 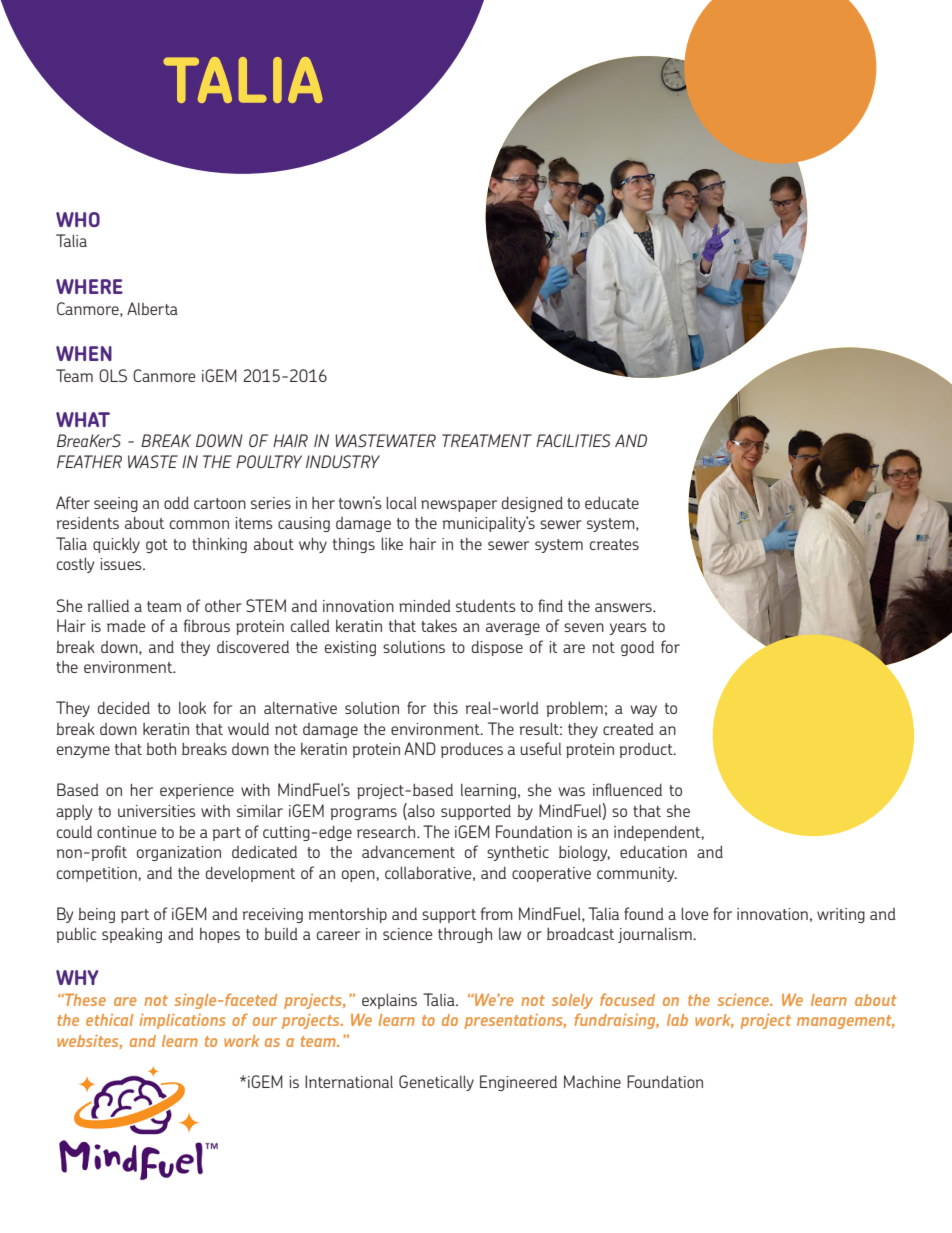 I want to click on dispose, so click(x=497, y=648).
